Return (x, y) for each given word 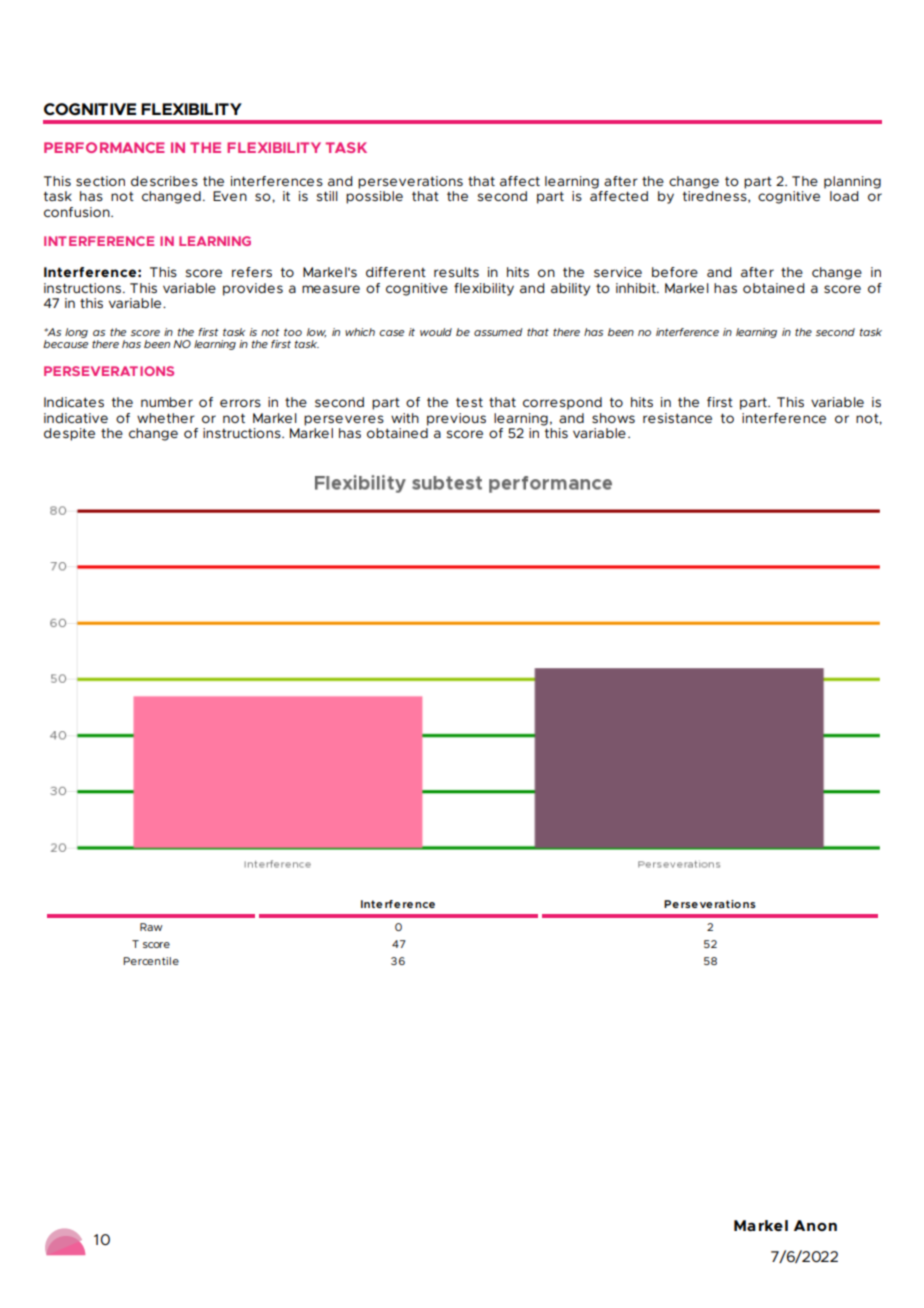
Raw (151, 927)
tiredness (716, 197)
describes (164, 181)
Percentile (151, 961)
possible (374, 197)
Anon (815, 1225)
